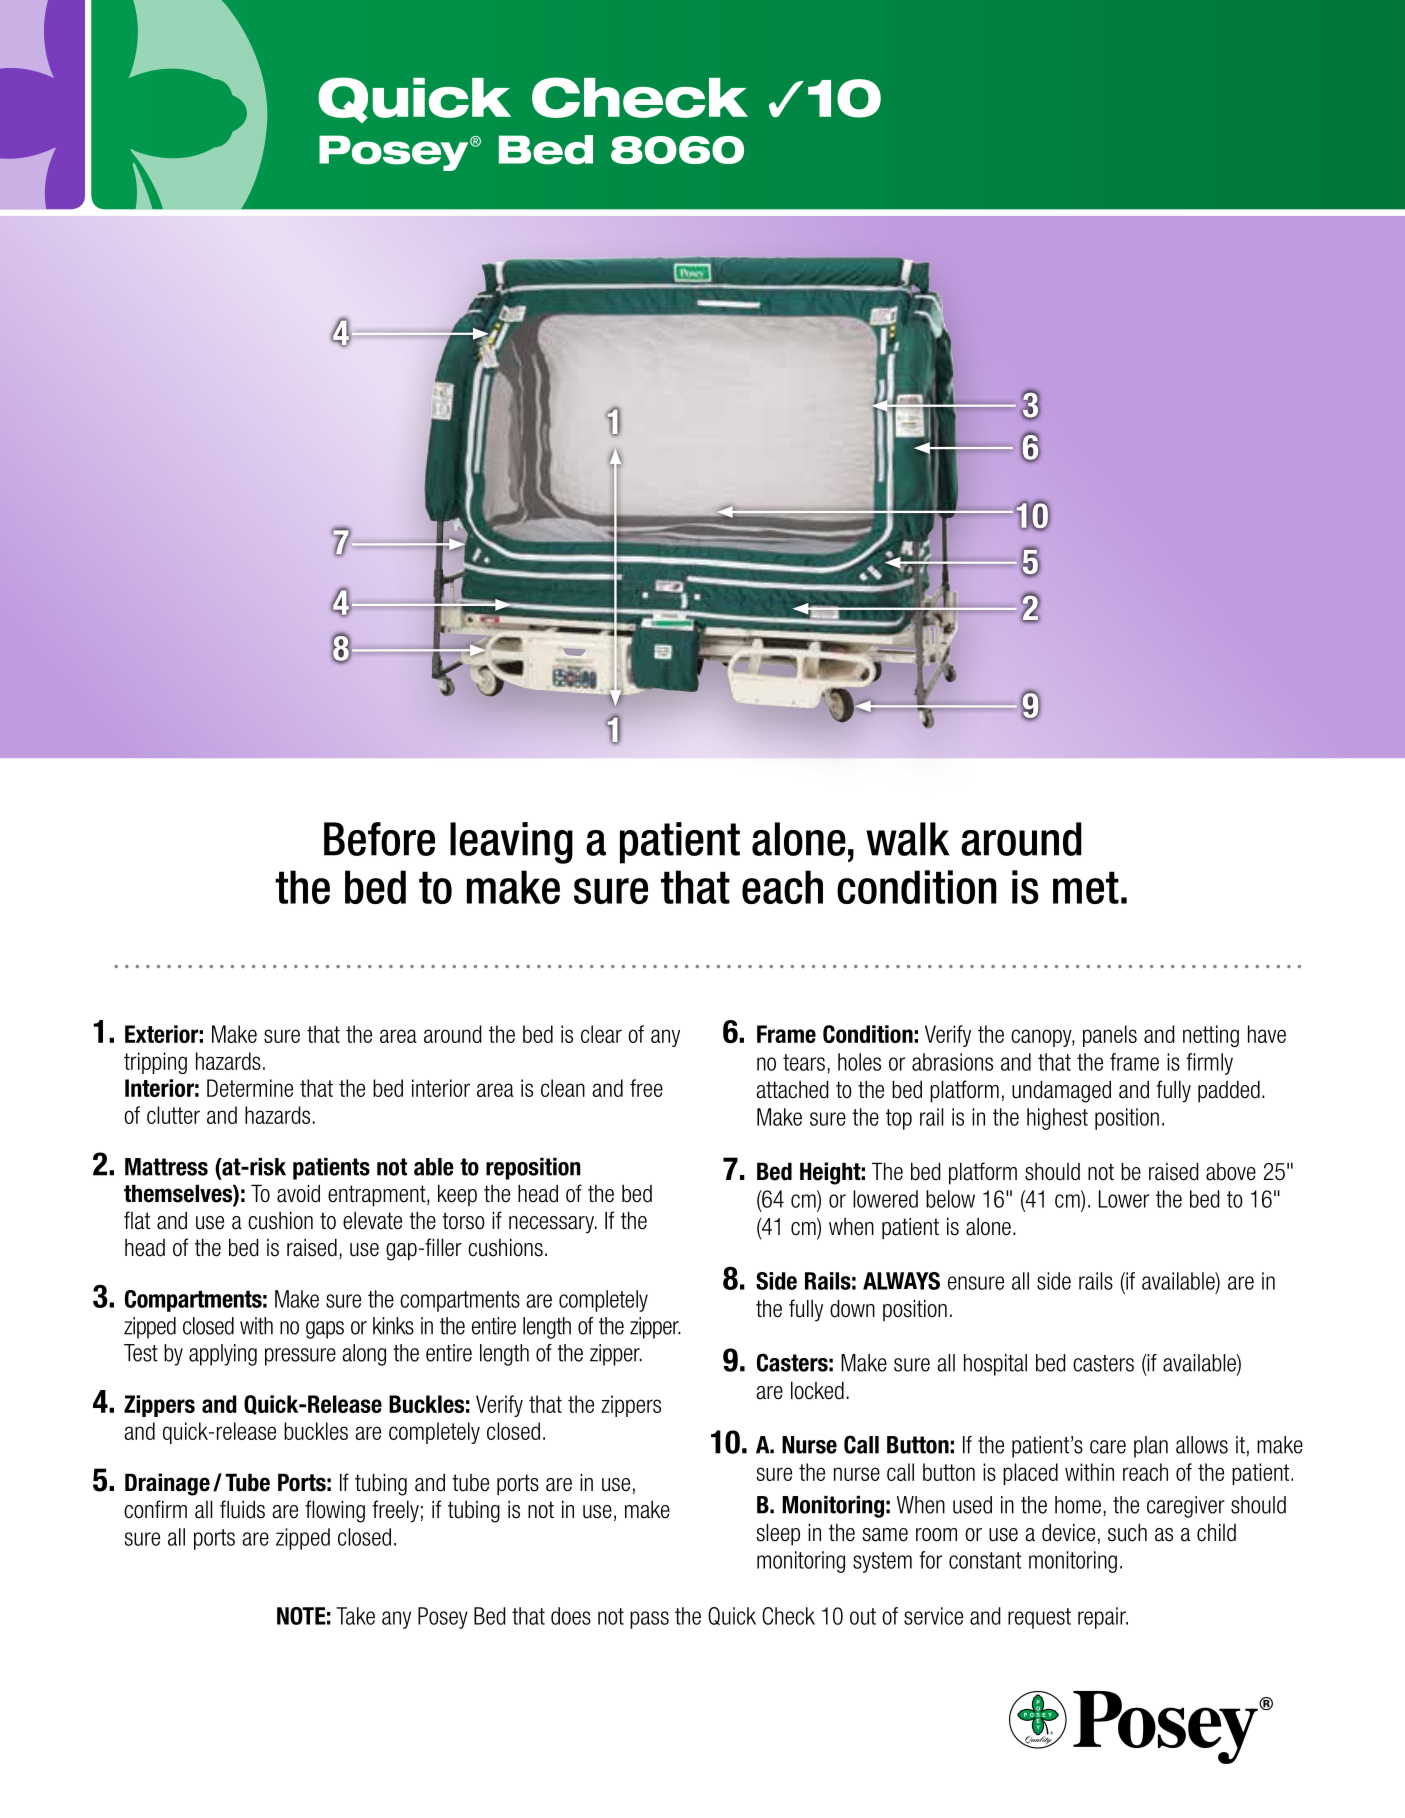 The width and height of the page is (1405, 1818). Describe the element at coordinates (1231, 1172) in the page. I see `above` at that location.
